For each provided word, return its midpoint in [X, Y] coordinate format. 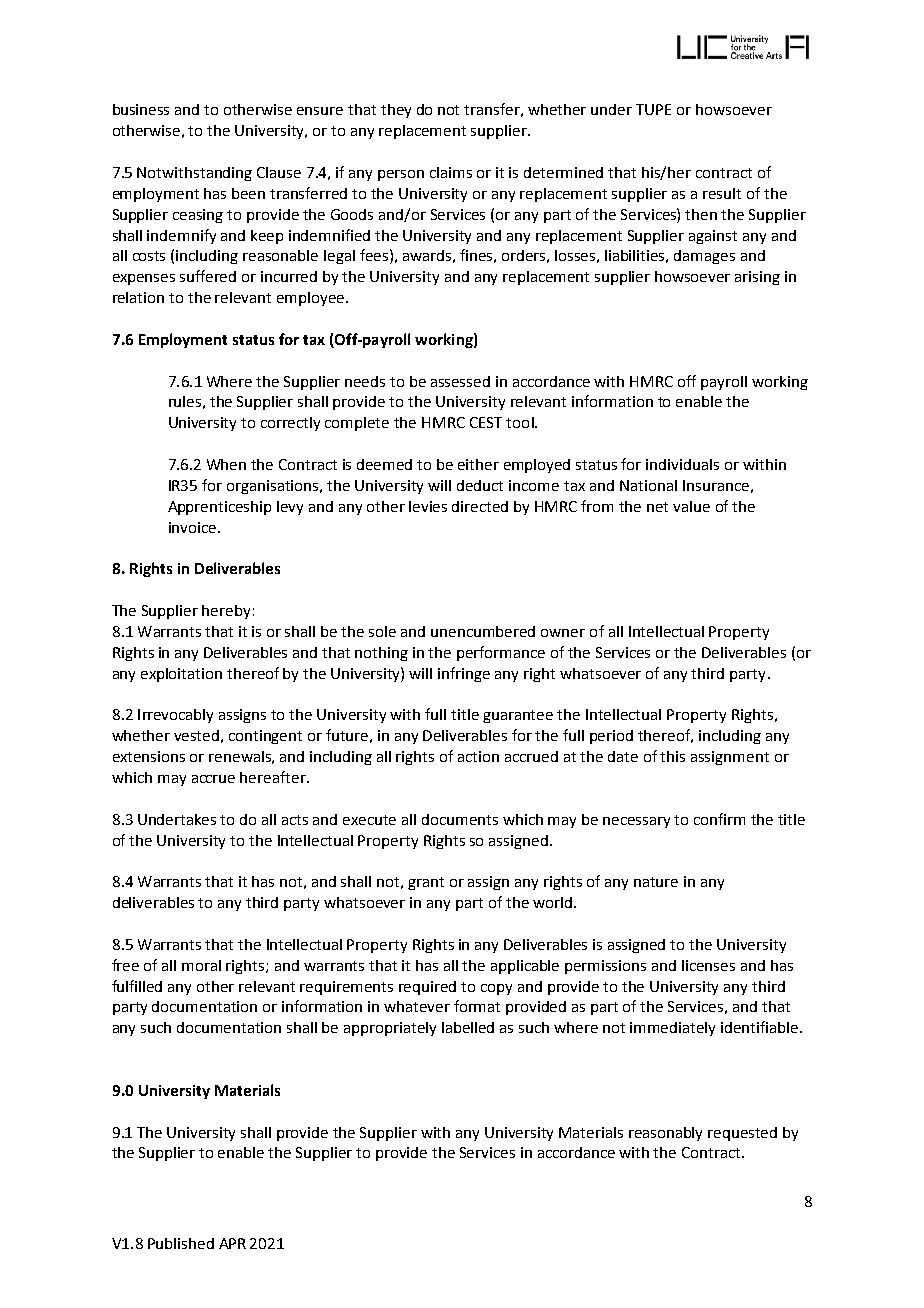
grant [426, 883]
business [141, 109]
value [691, 506]
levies [428, 506]
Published [181, 1243]
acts [295, 820]
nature [656, 882]
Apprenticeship [219, 508]
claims [451, 172]
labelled [468, 1027]
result [722, 193]
